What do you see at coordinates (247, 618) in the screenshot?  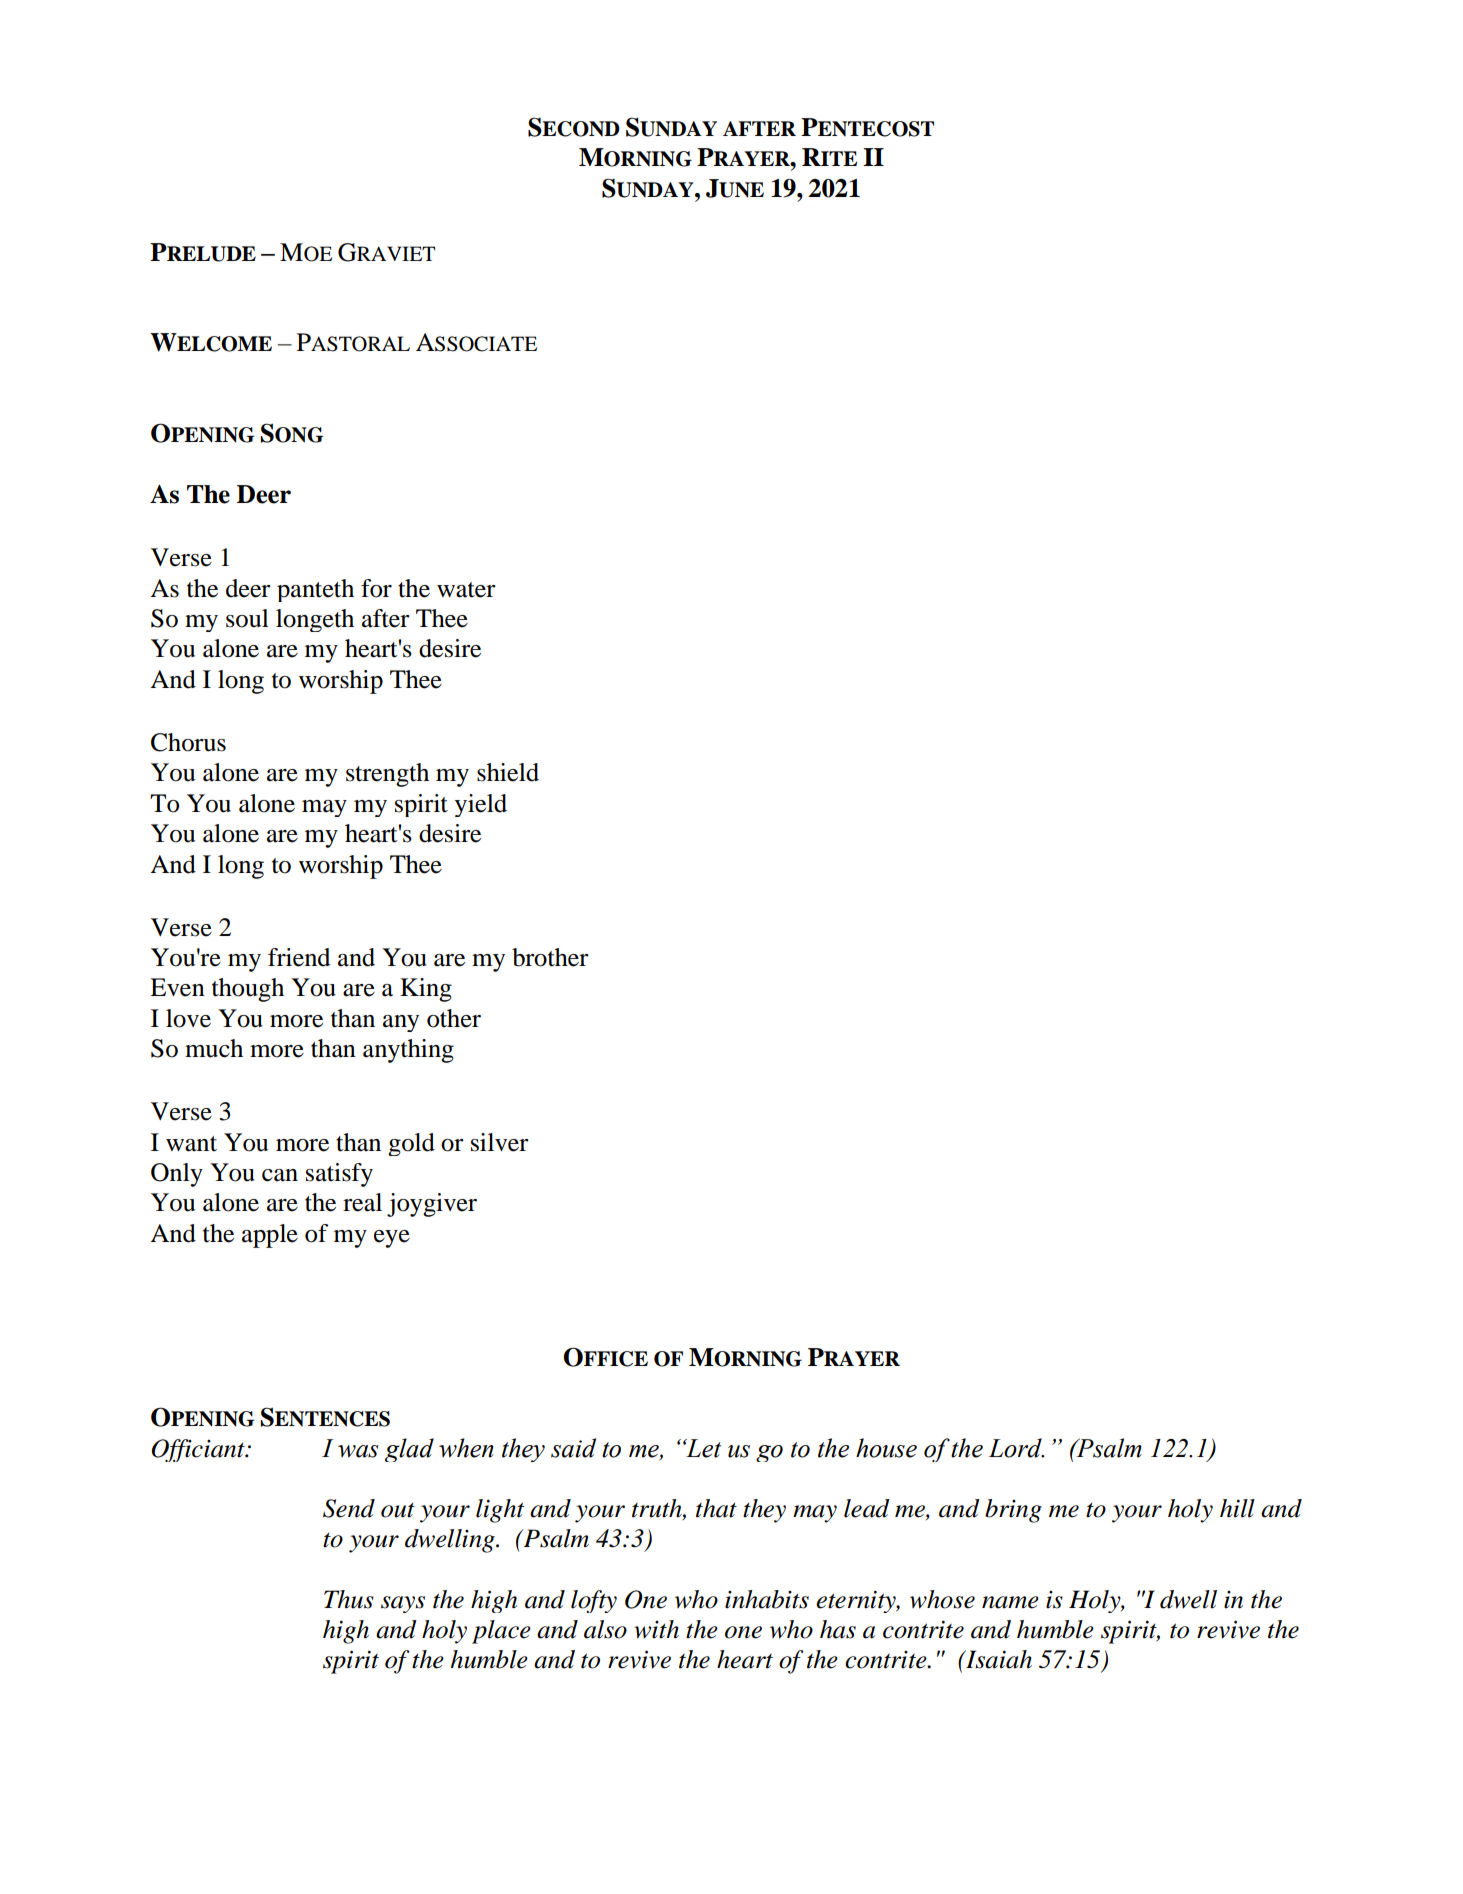 I see `soul` at bounding box center [247, 618].
